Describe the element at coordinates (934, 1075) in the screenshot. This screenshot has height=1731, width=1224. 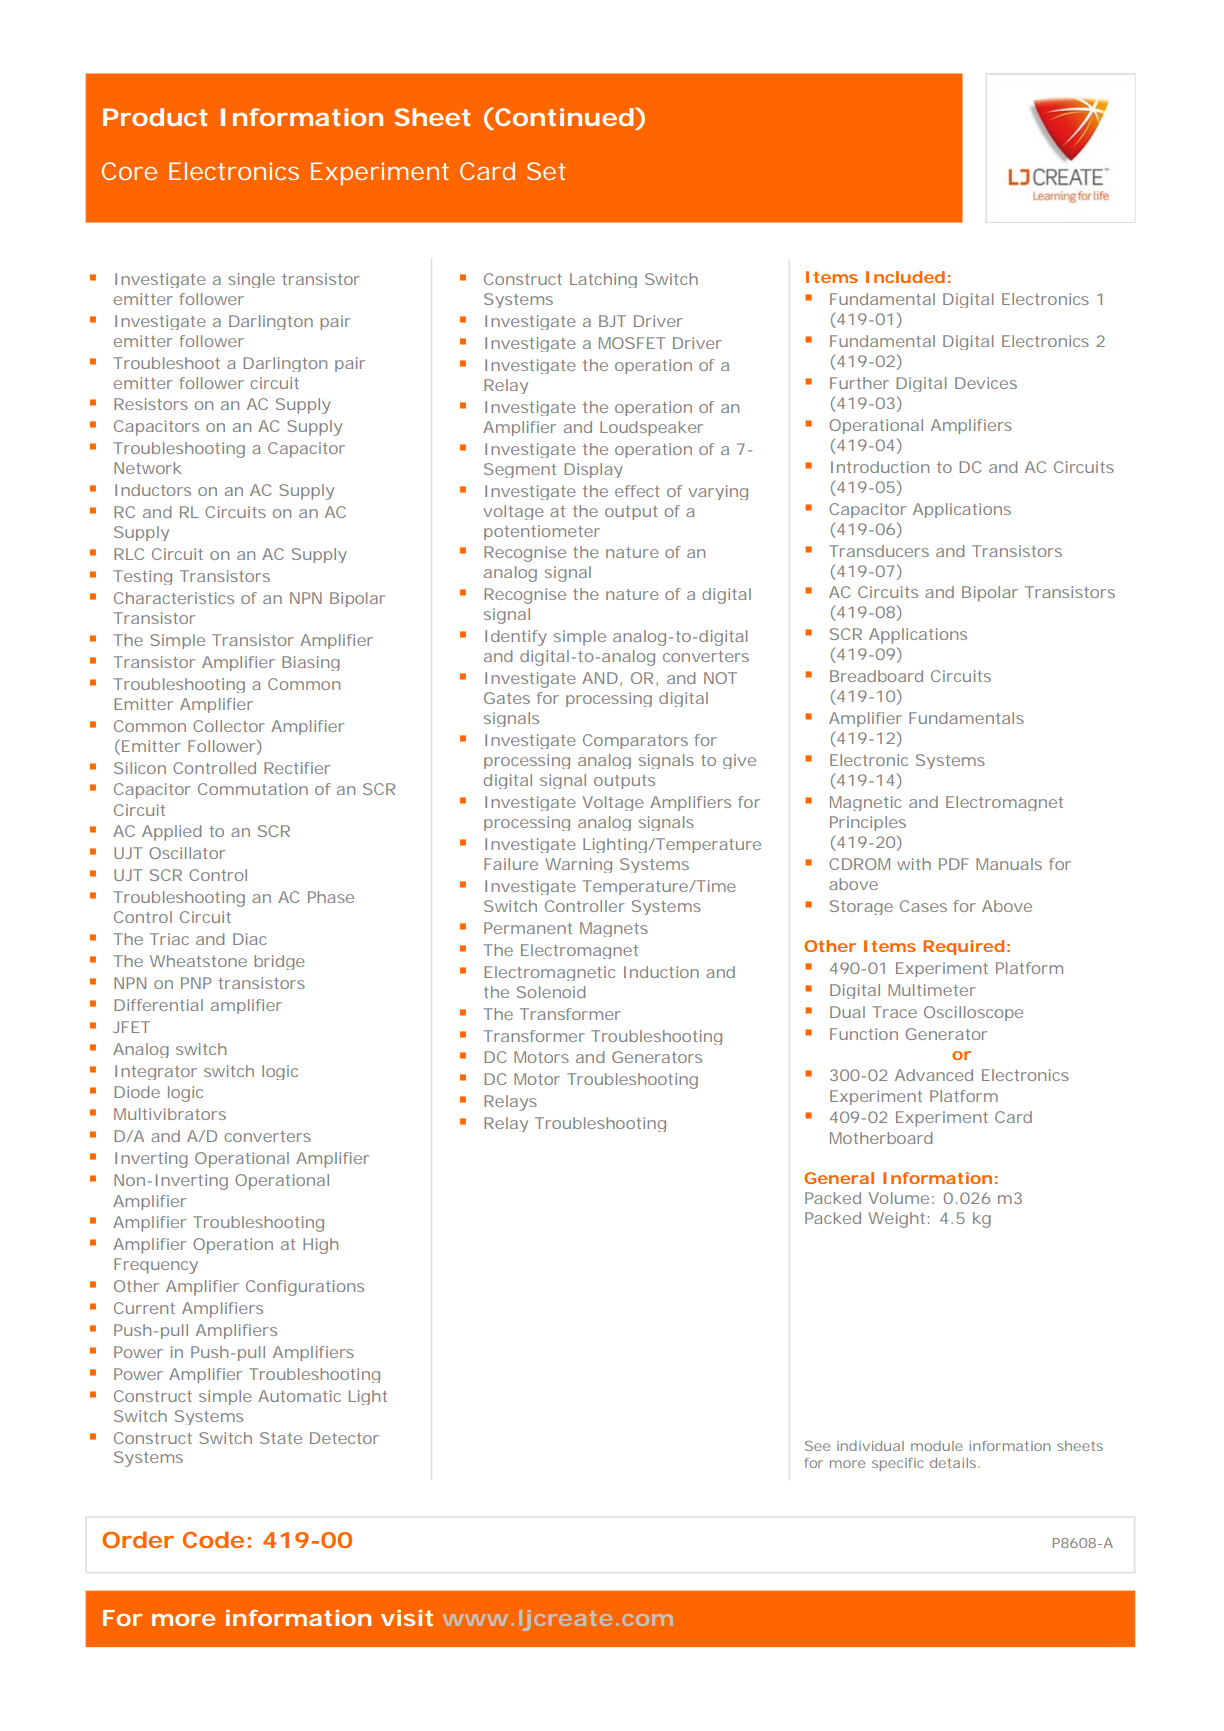
I see `Advanced` at that location.
